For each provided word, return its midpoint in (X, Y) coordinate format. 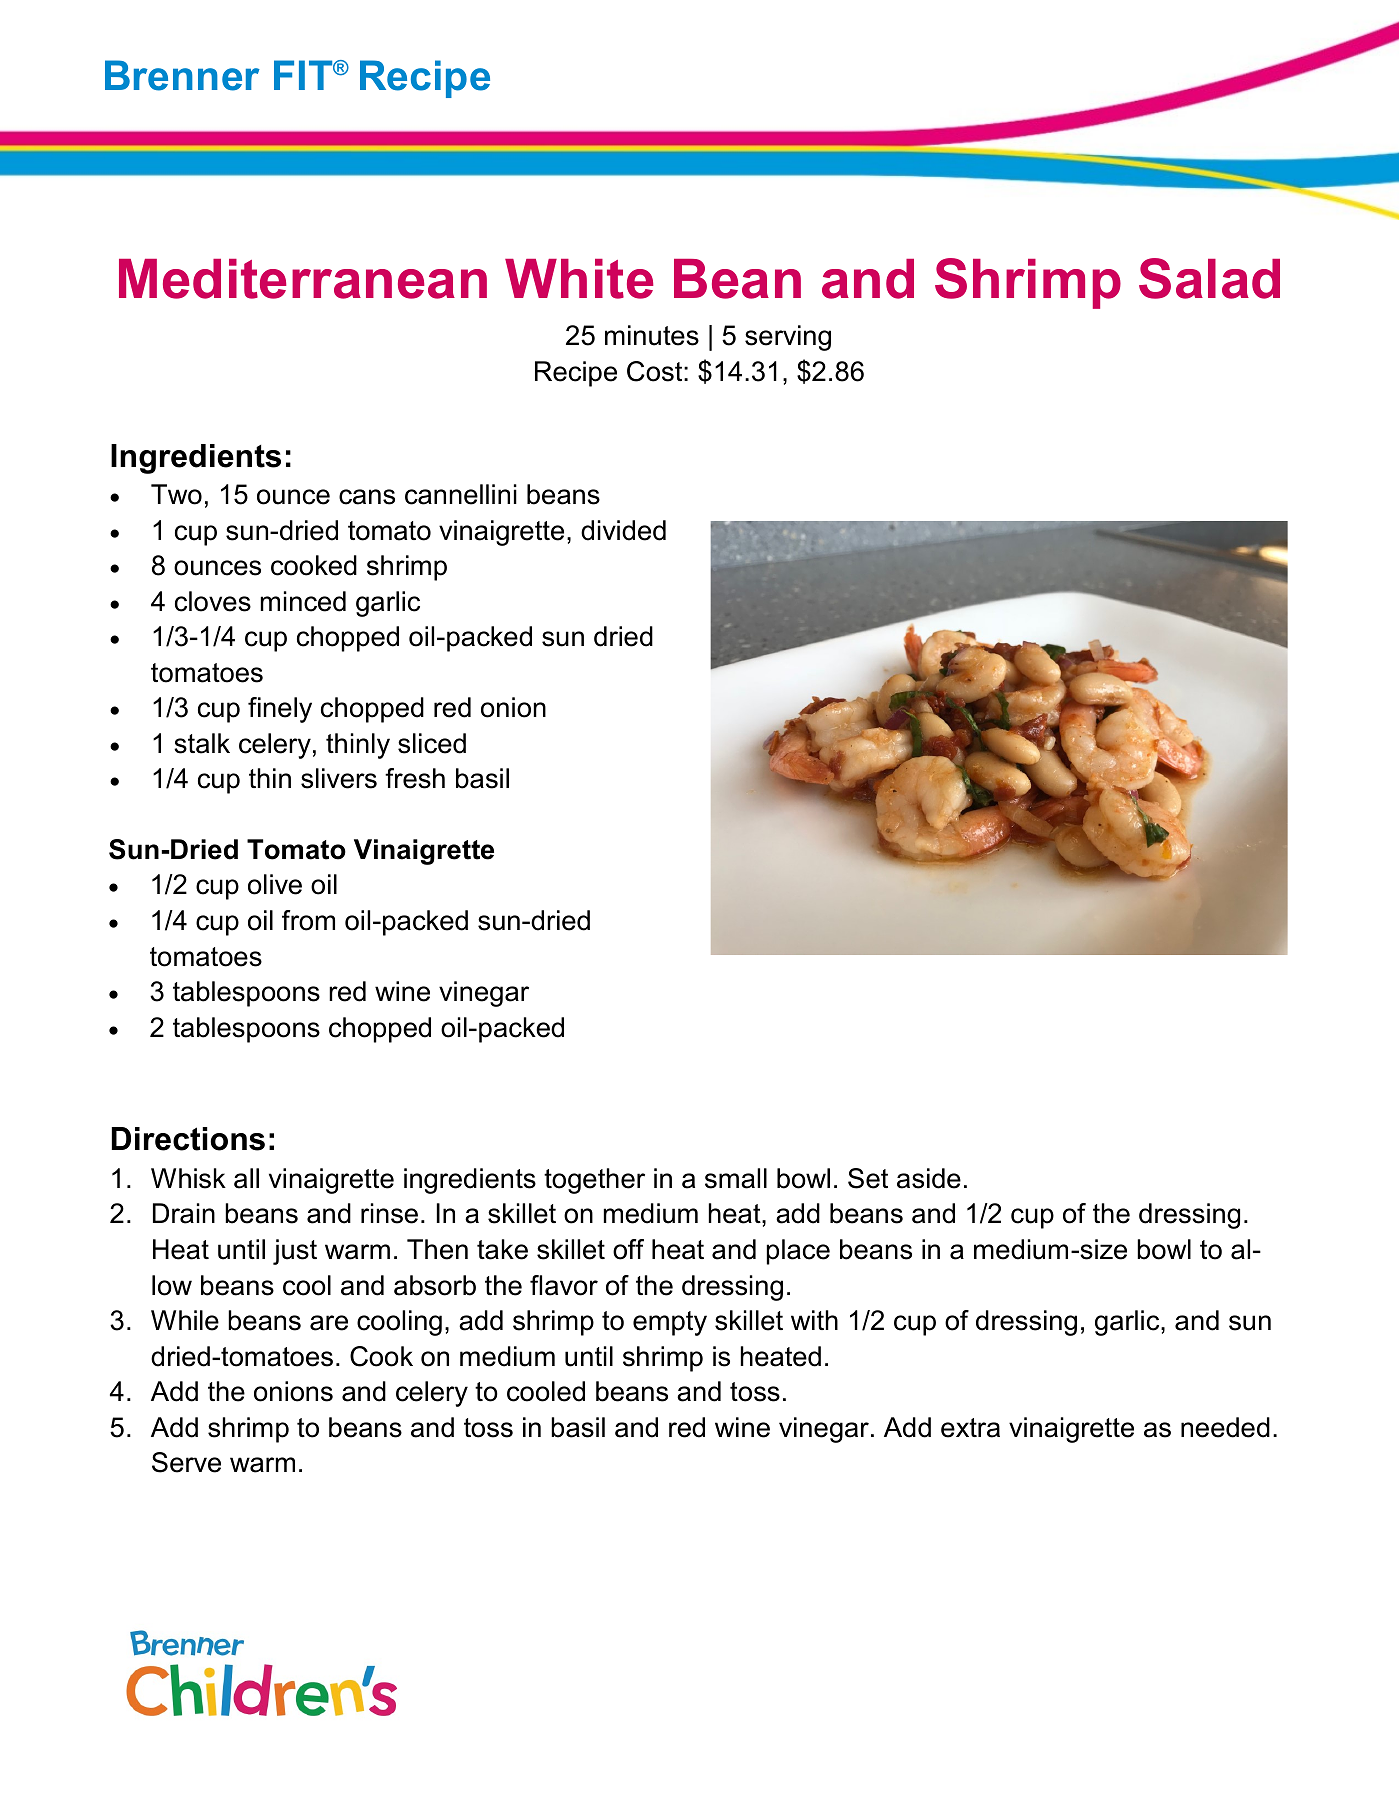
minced (303, 601)
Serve (186, 1462)
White (579, 279)
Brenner (182, 75)
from (308, 920)
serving (788, 338)
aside (929, 1178)
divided (623, 530)
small (736, 1178)
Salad (1209, 278)
